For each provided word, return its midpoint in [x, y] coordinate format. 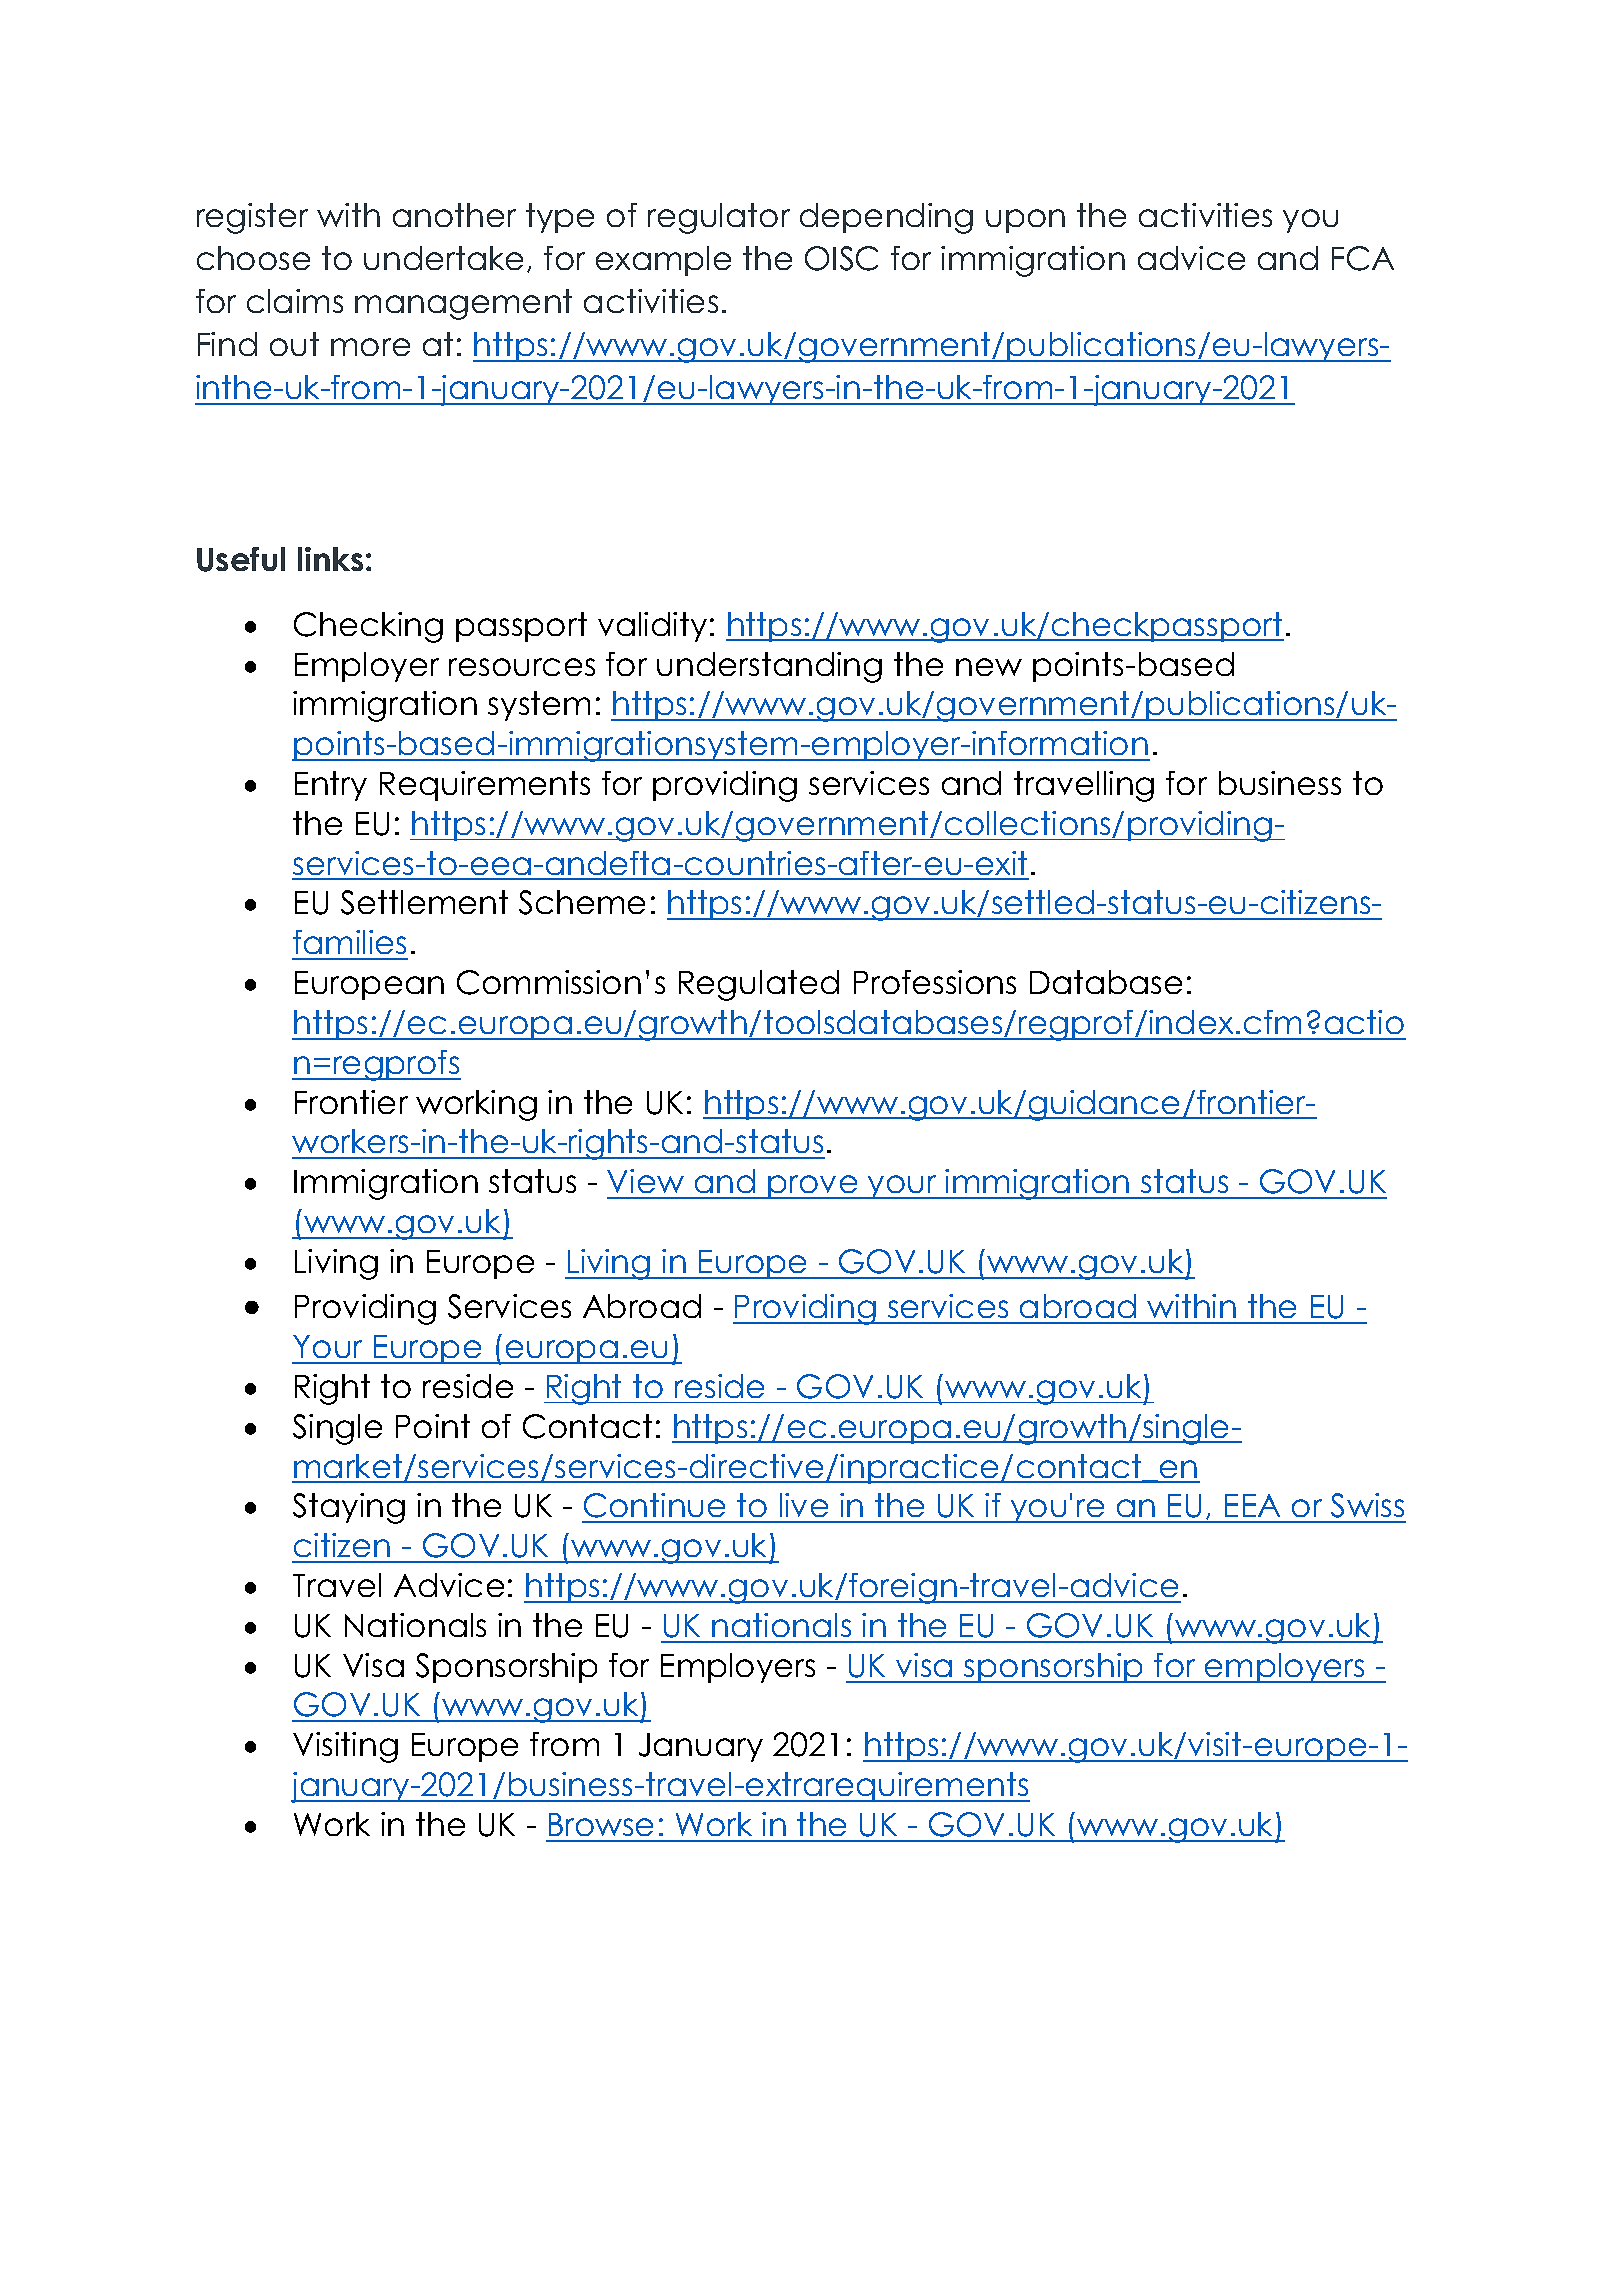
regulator [719, 218]
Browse [601, 1824]
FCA [1363, 258]
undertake [443, 258]
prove [813, 1187]
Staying [349, 1508]
